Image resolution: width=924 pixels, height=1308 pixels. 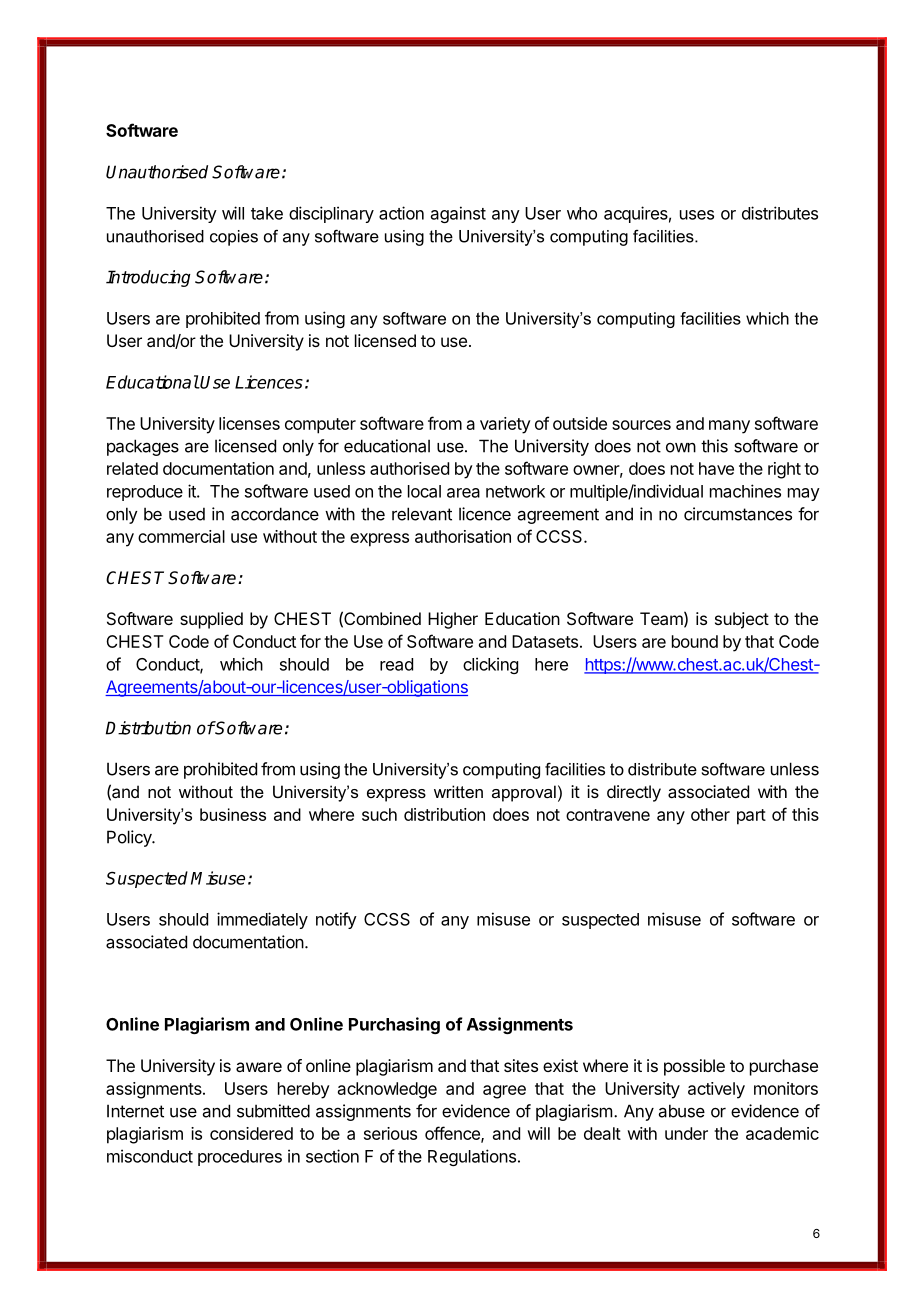 What do you see at coordinates (458, 791) in the screenshot?
I see `written` at bounding box center [458, 791].
